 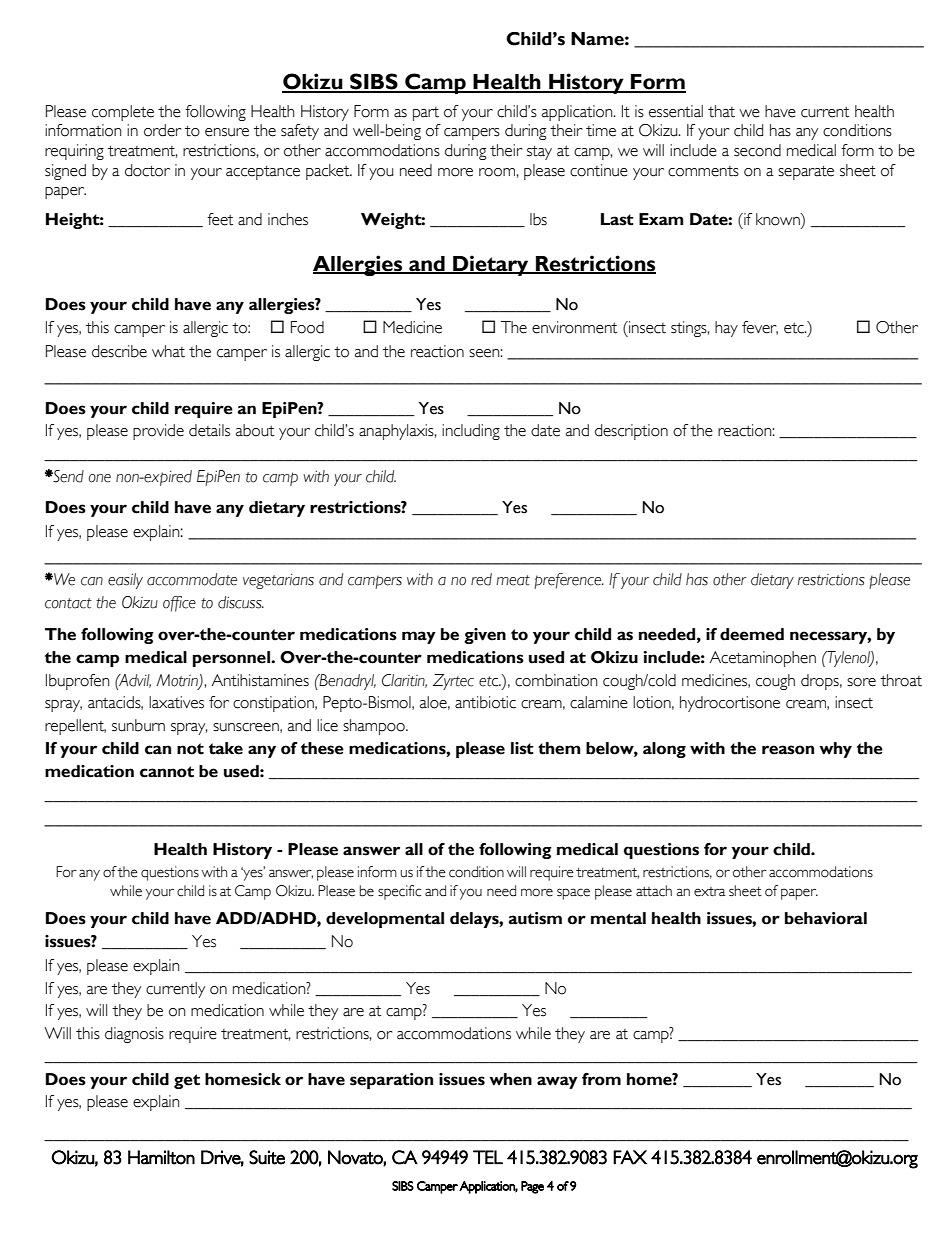 What do you see at coordinates (163, 130) in the image?
I see `order` at bounding box center [163, 130].
